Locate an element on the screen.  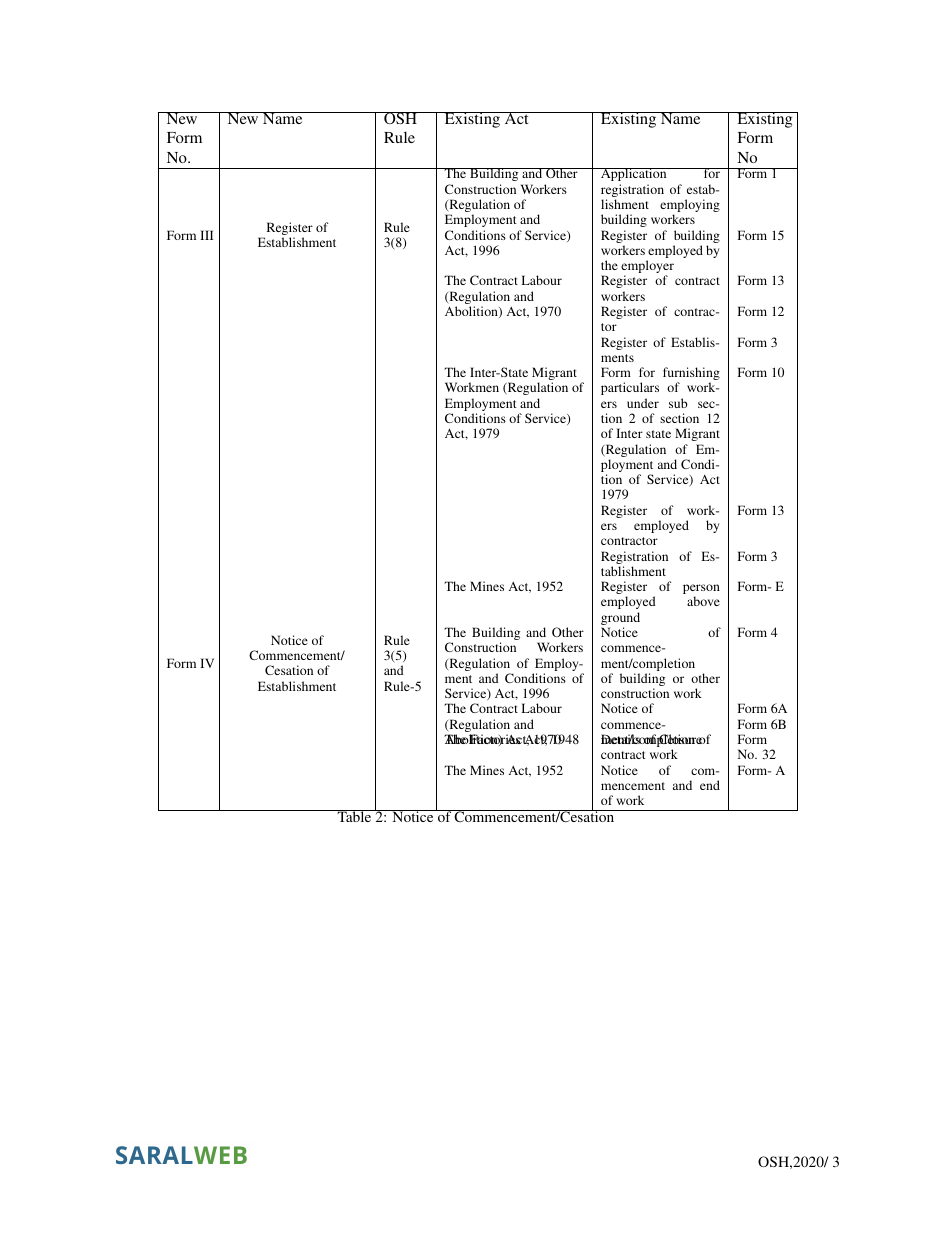
Table is located at coordinates (354, 816).
